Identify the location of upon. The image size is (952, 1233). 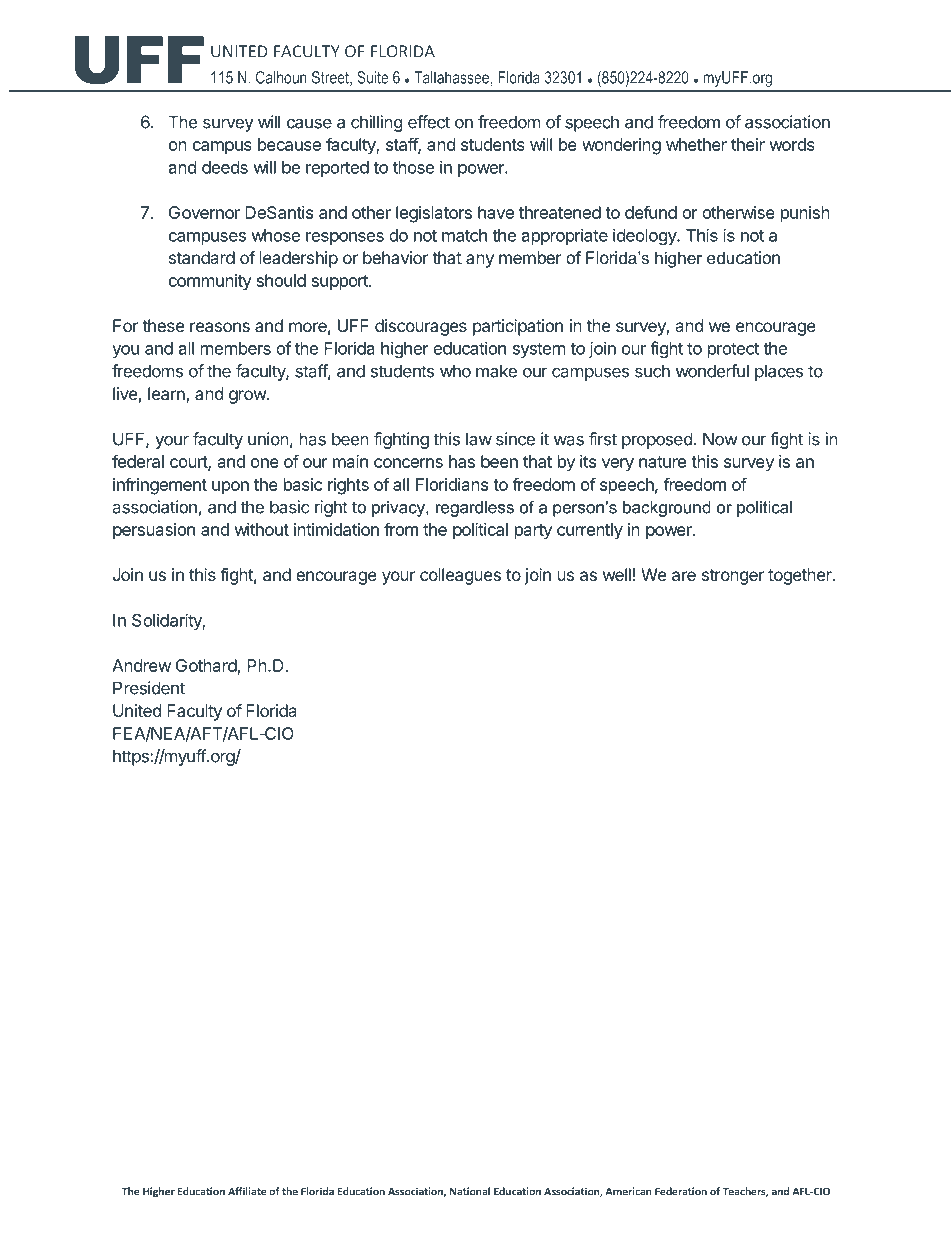
(230, 488).
